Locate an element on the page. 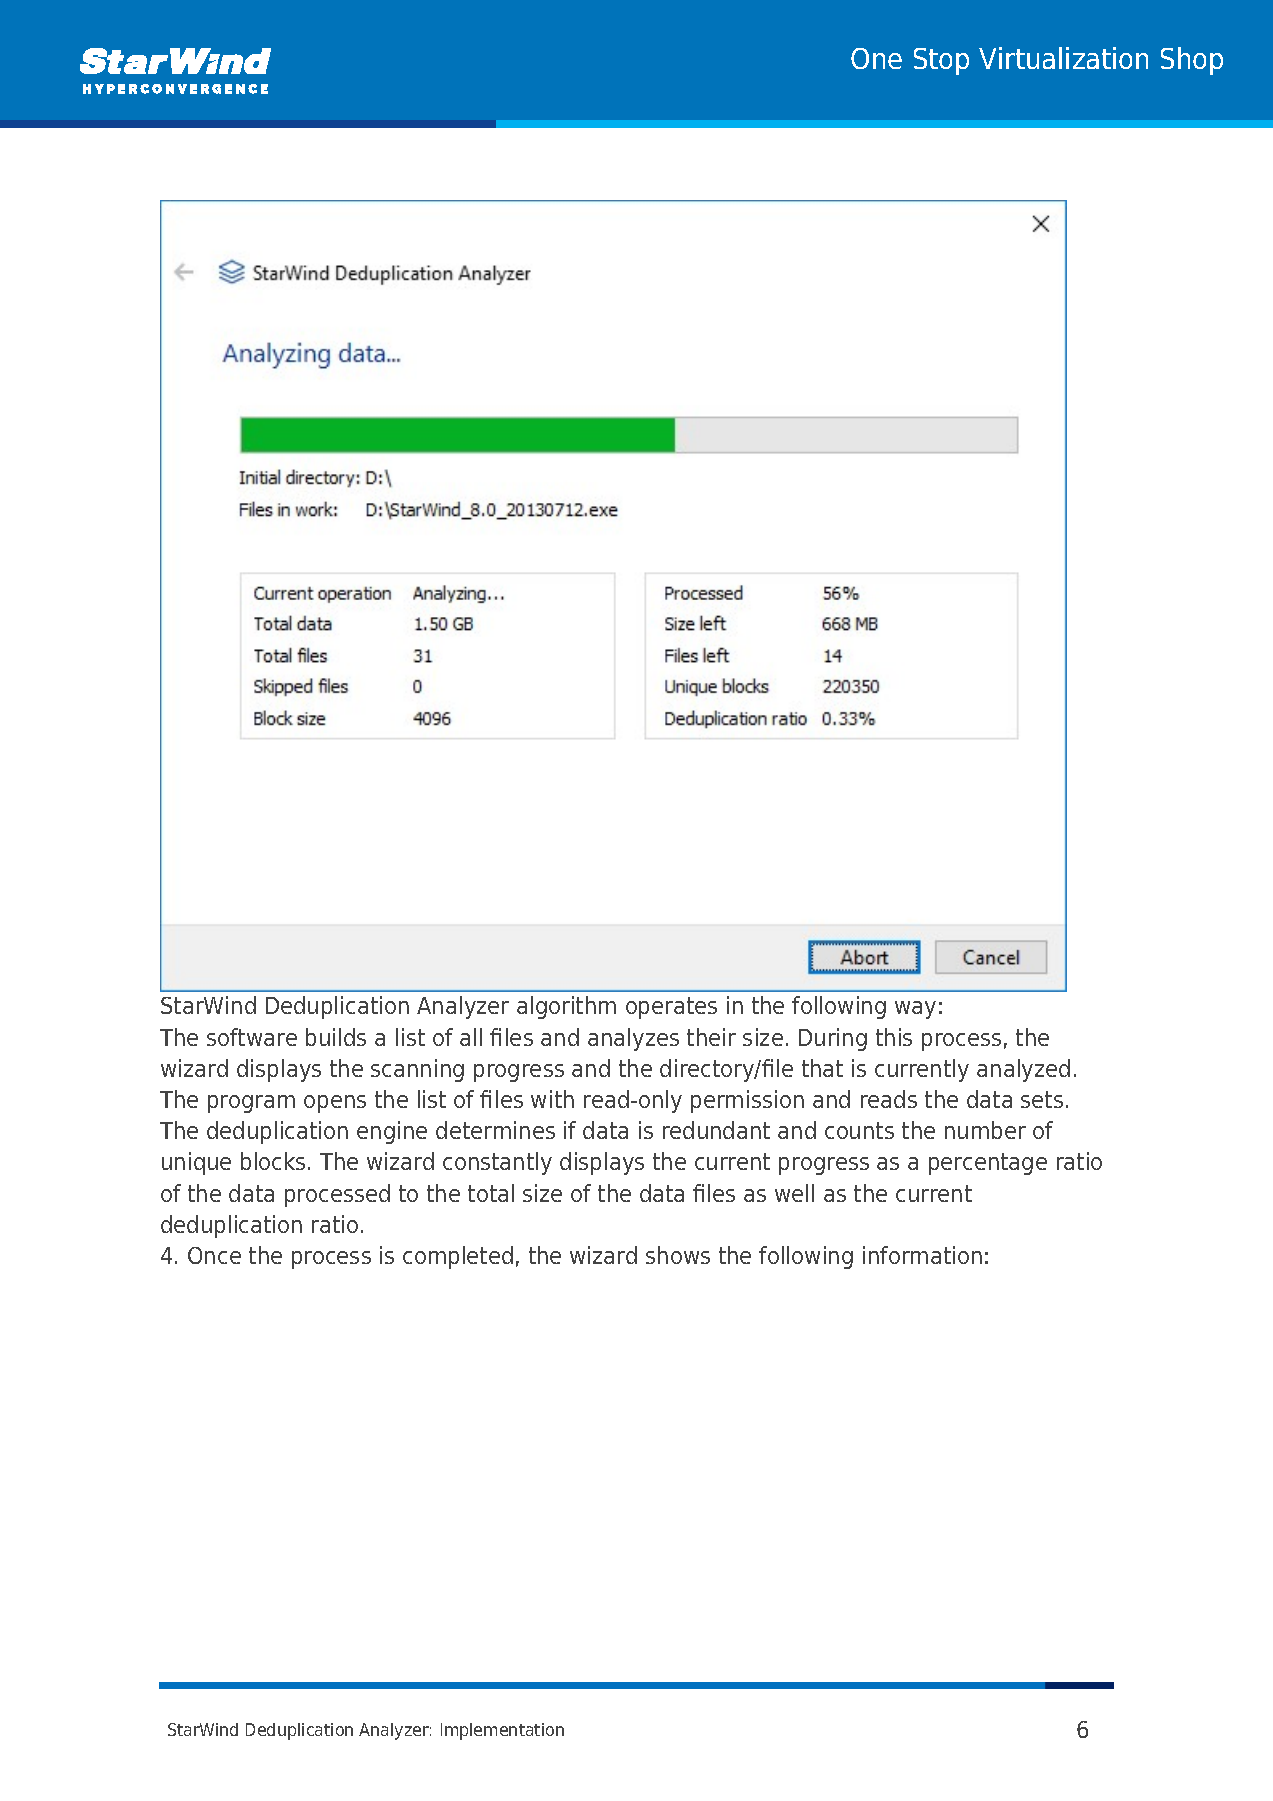 The height and width of the page is (1801, 1273). way is located at coordinates (915, 1010).
